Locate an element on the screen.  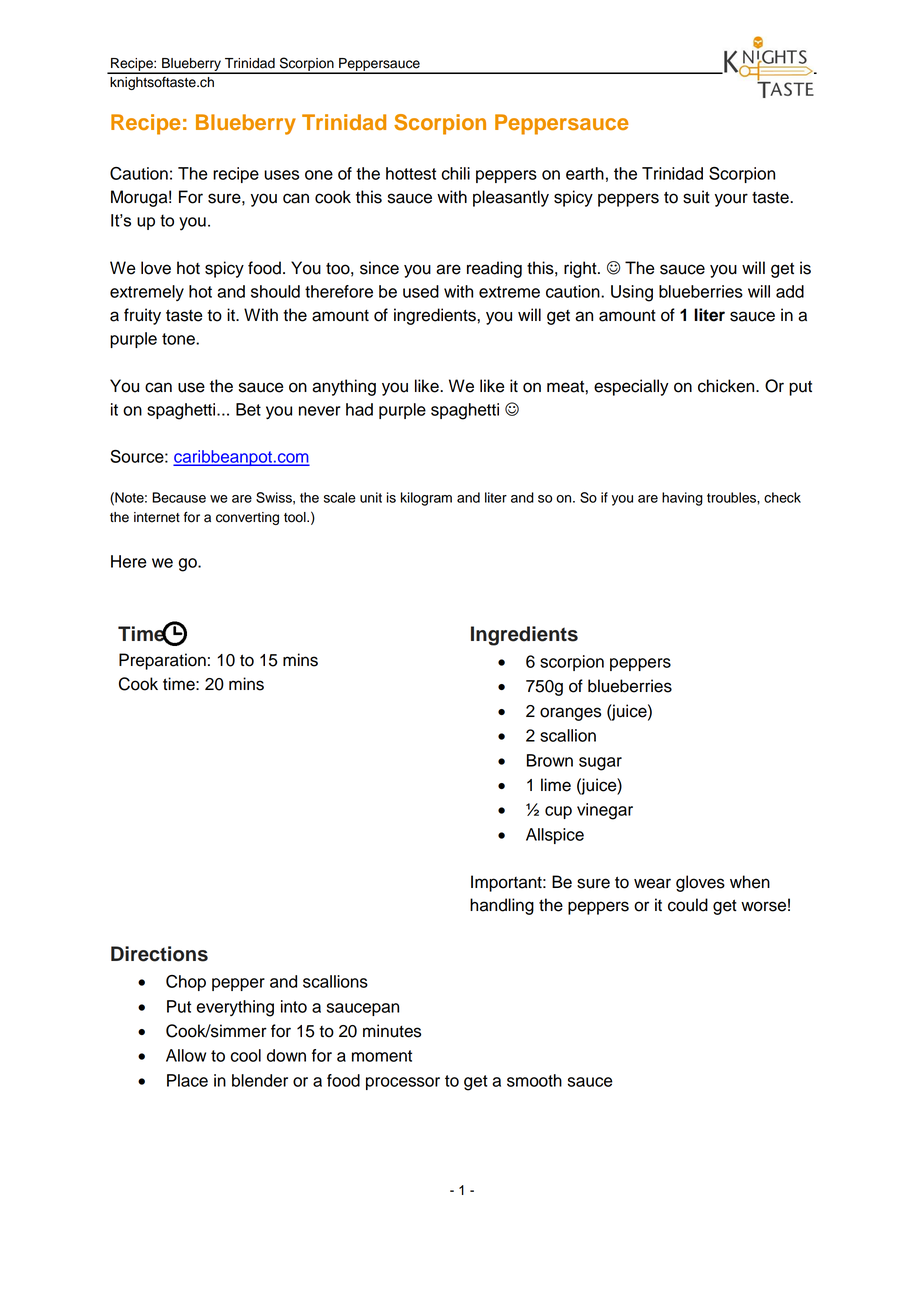
had is located at coordinates (359, 409).
